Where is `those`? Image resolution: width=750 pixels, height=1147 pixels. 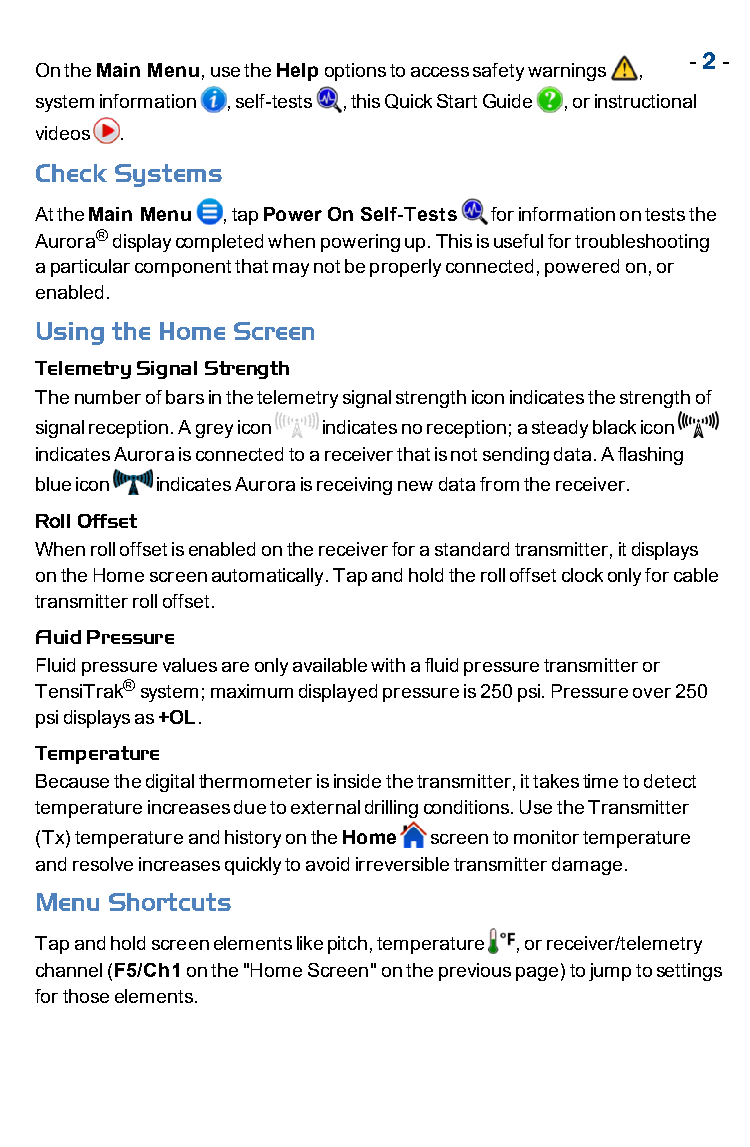 those is located at coordinates (86, 996).
